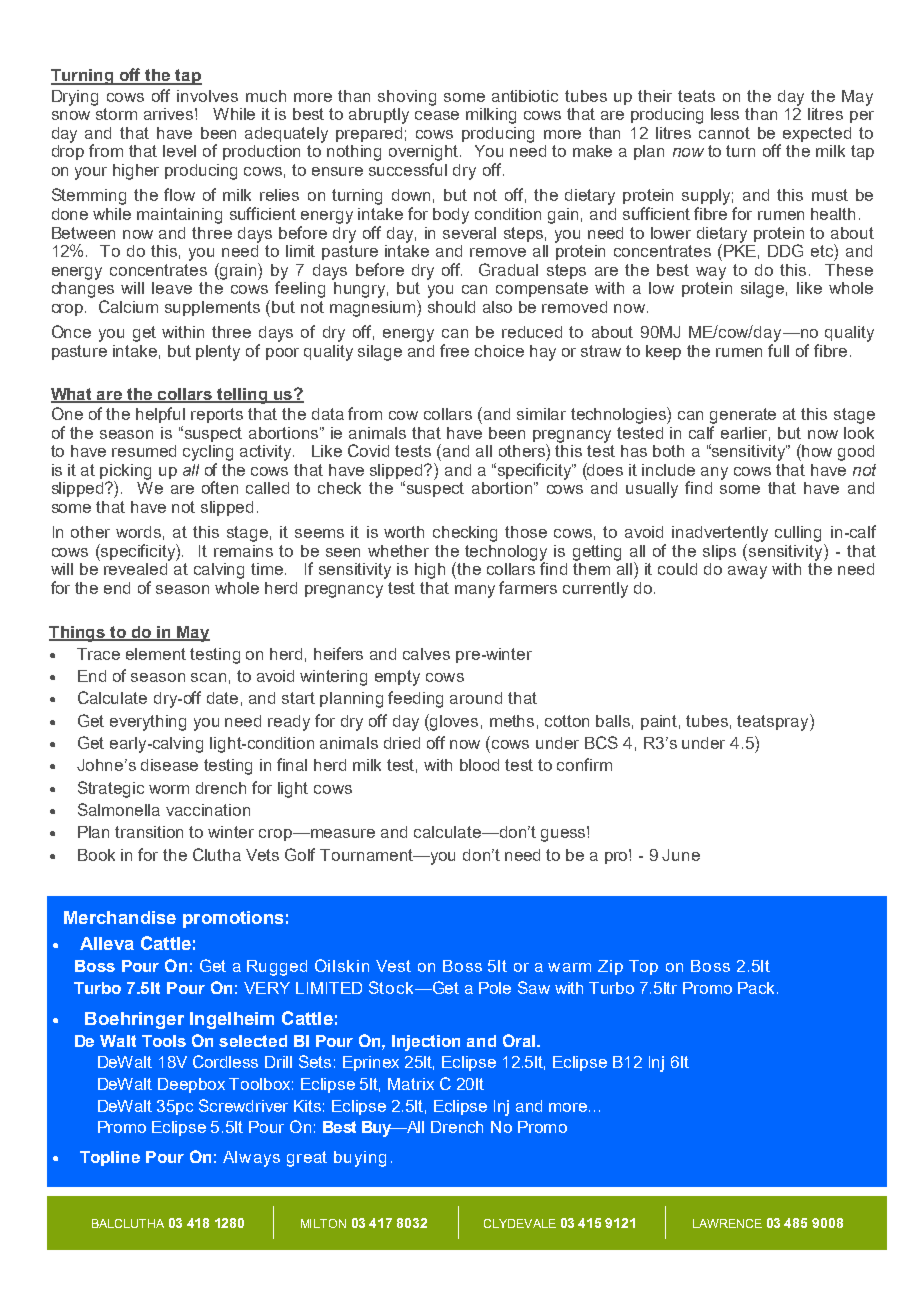  I want to click on Merchandise, so click(120, 917).
